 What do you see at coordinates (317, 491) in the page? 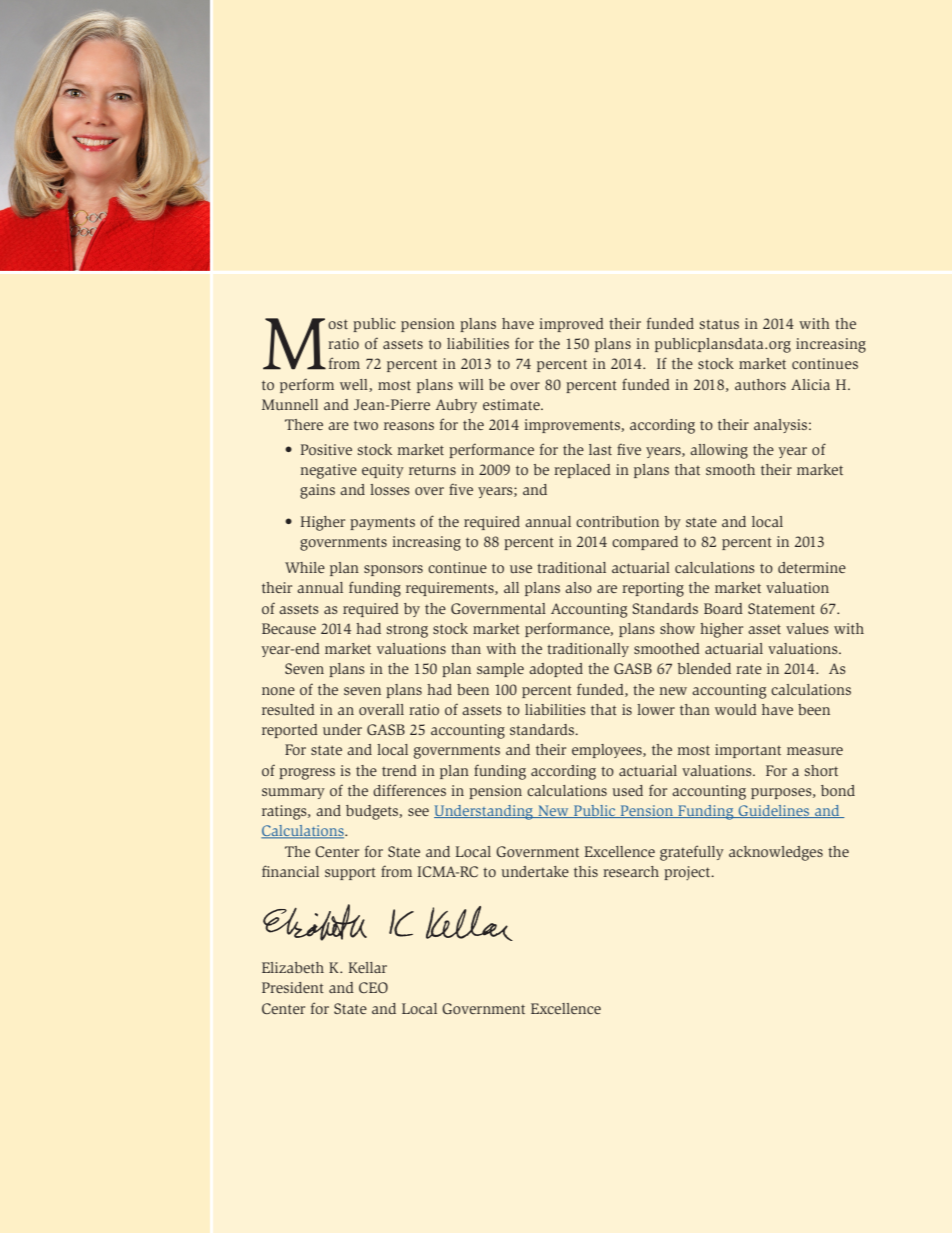
I see `gains` at bounding box center [317, 491].
